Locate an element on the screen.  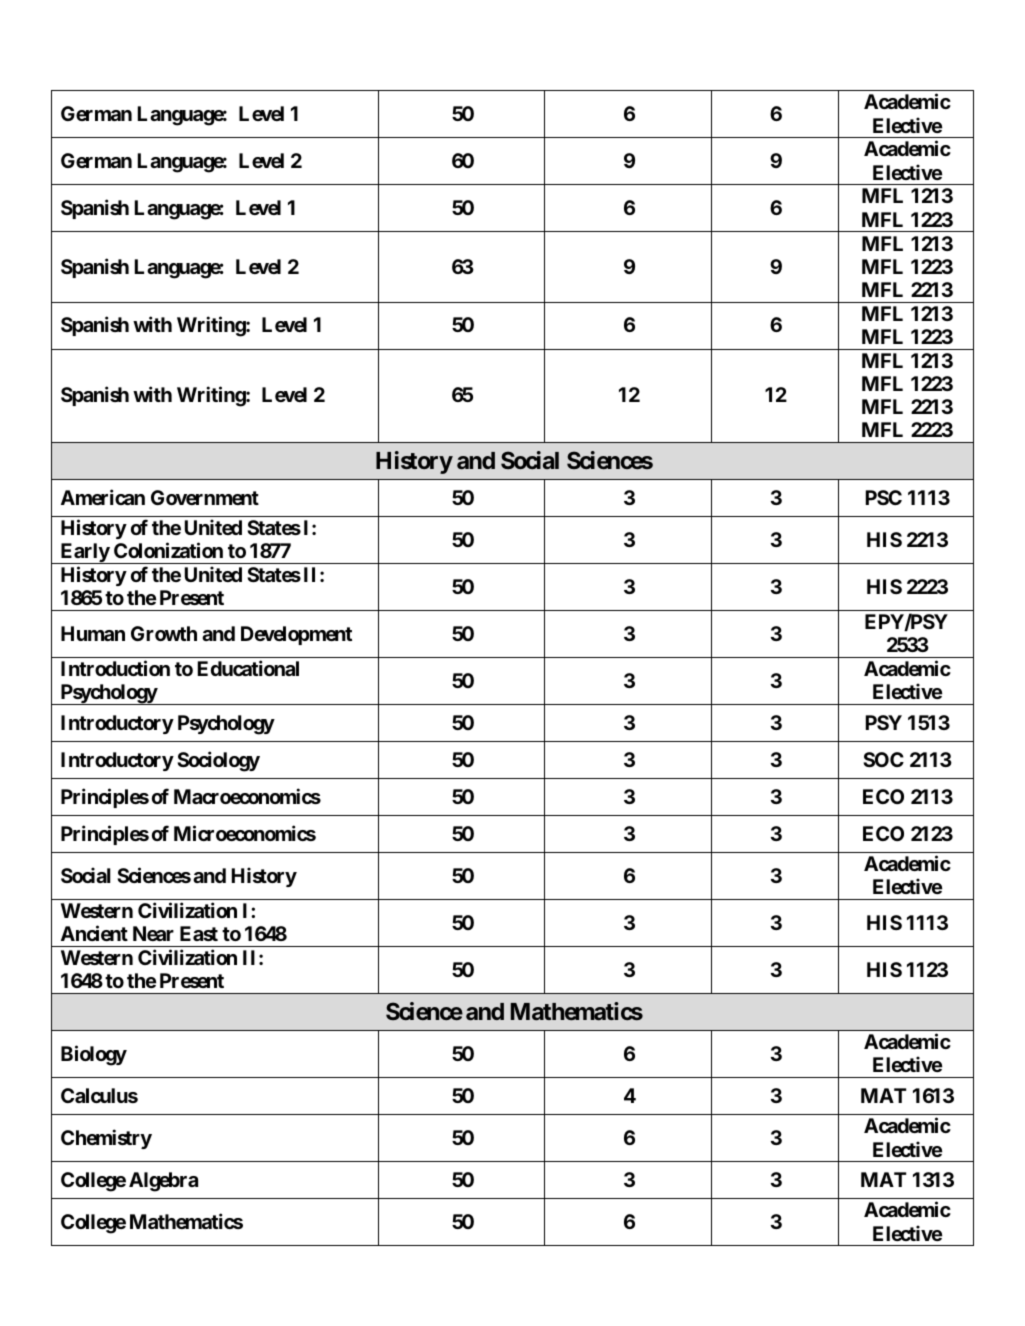
East is located at coordinates (199, 933).
